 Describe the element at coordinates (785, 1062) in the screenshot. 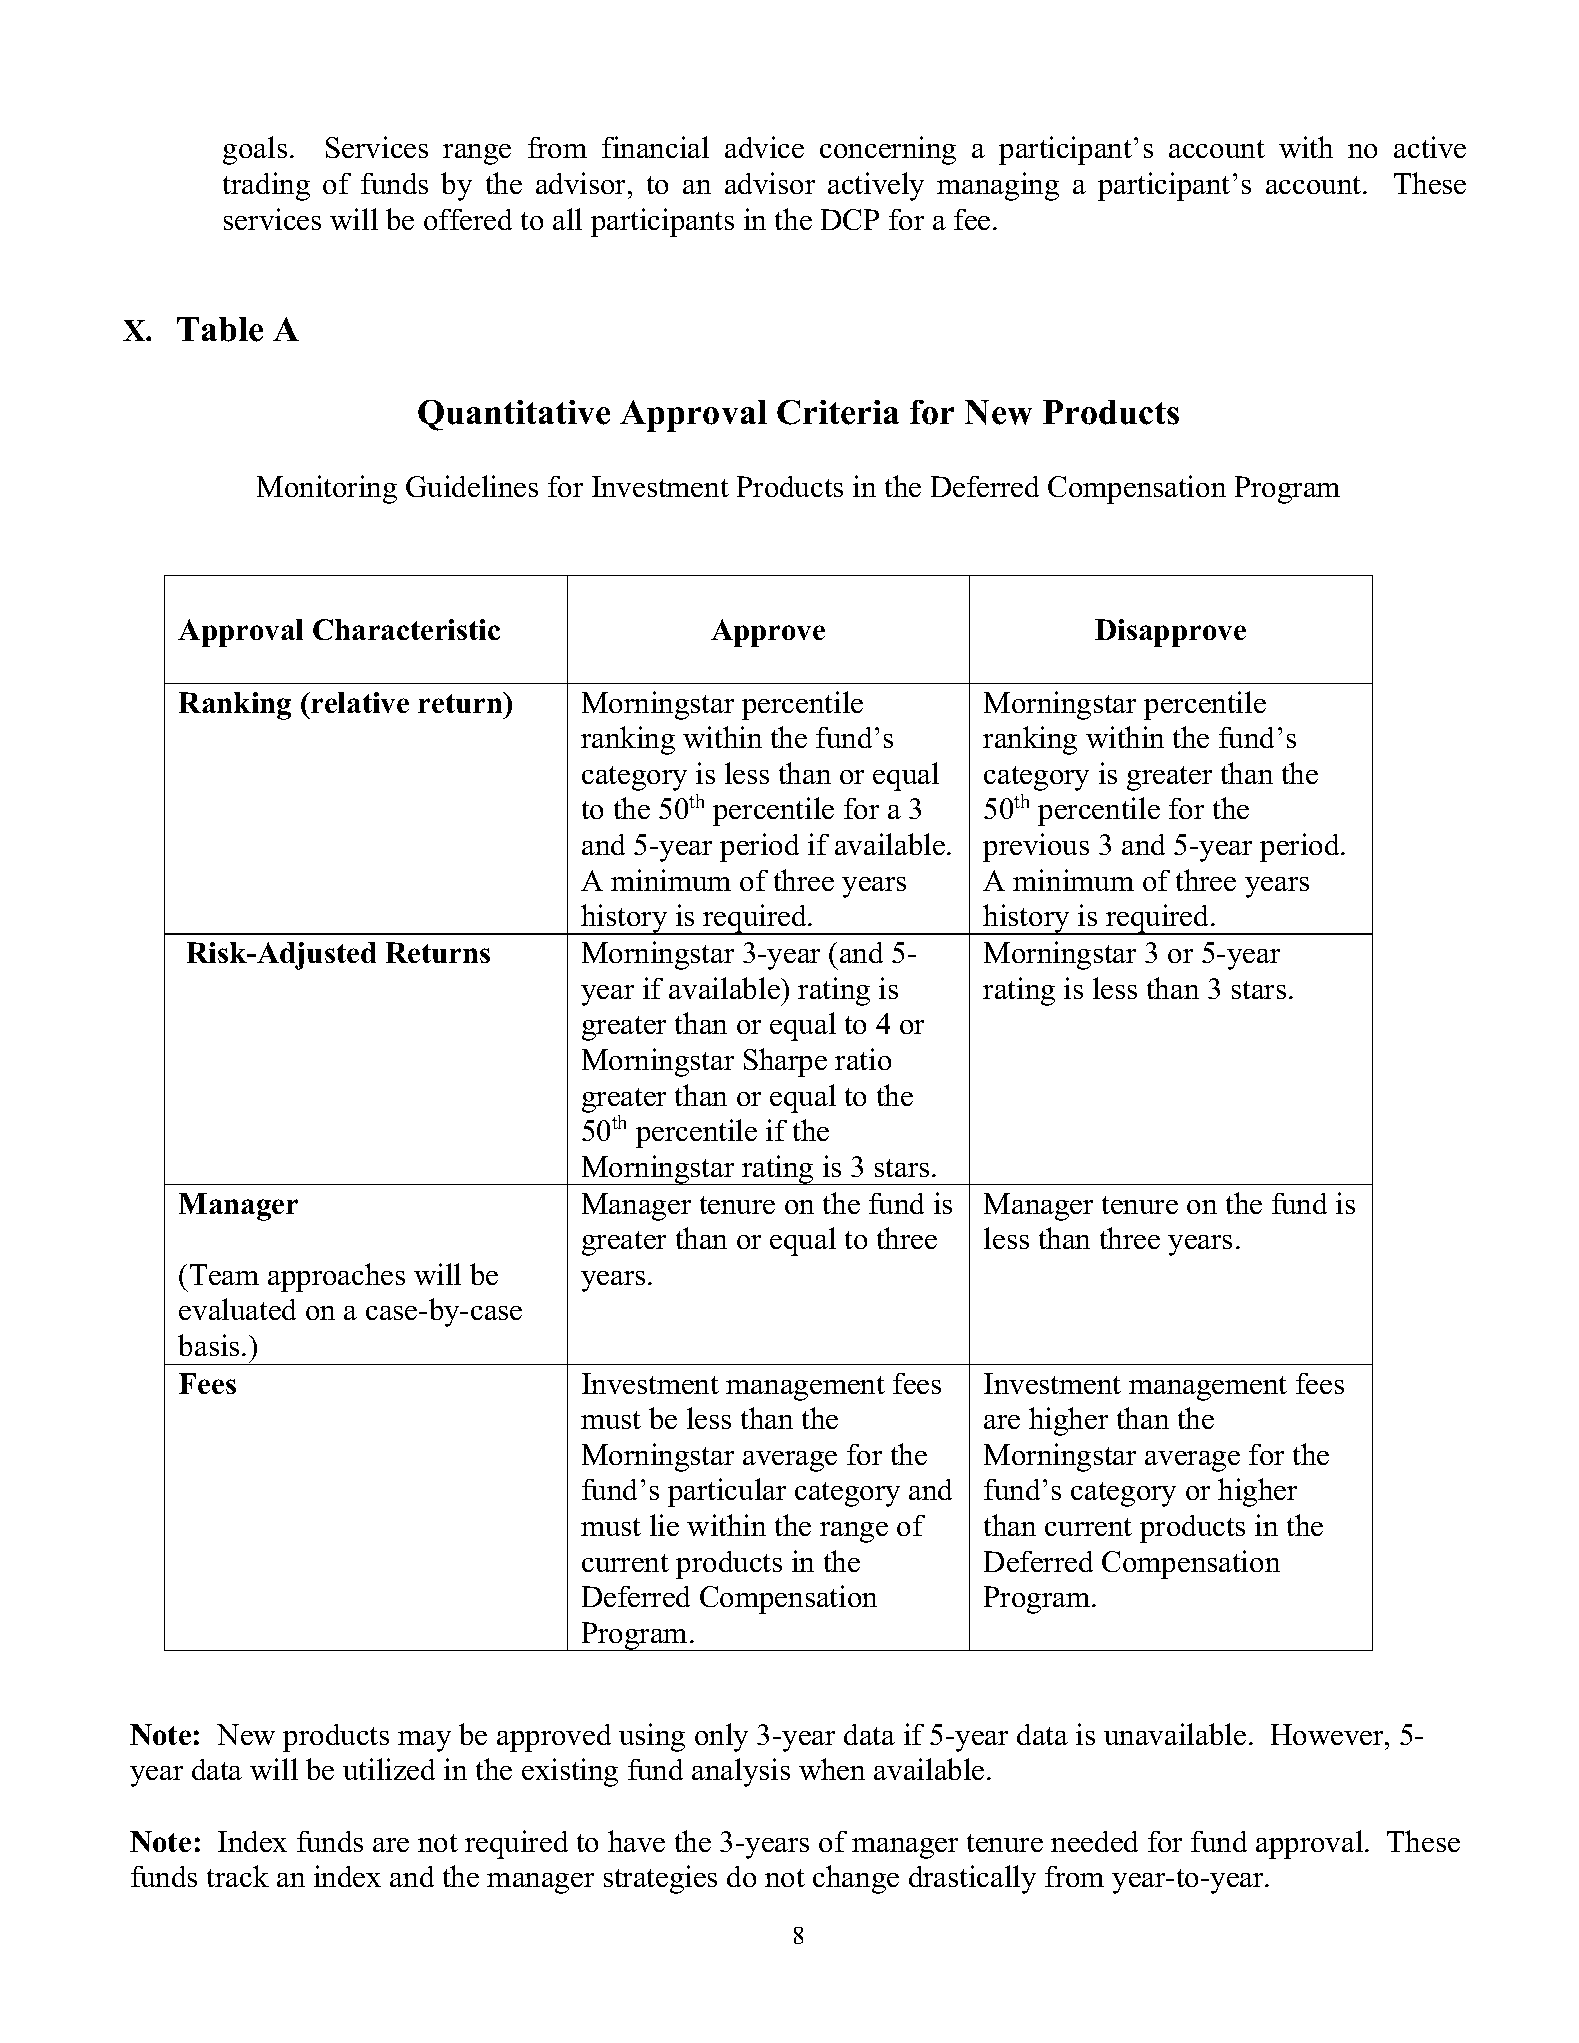

I see `Sharpe` at that location.
